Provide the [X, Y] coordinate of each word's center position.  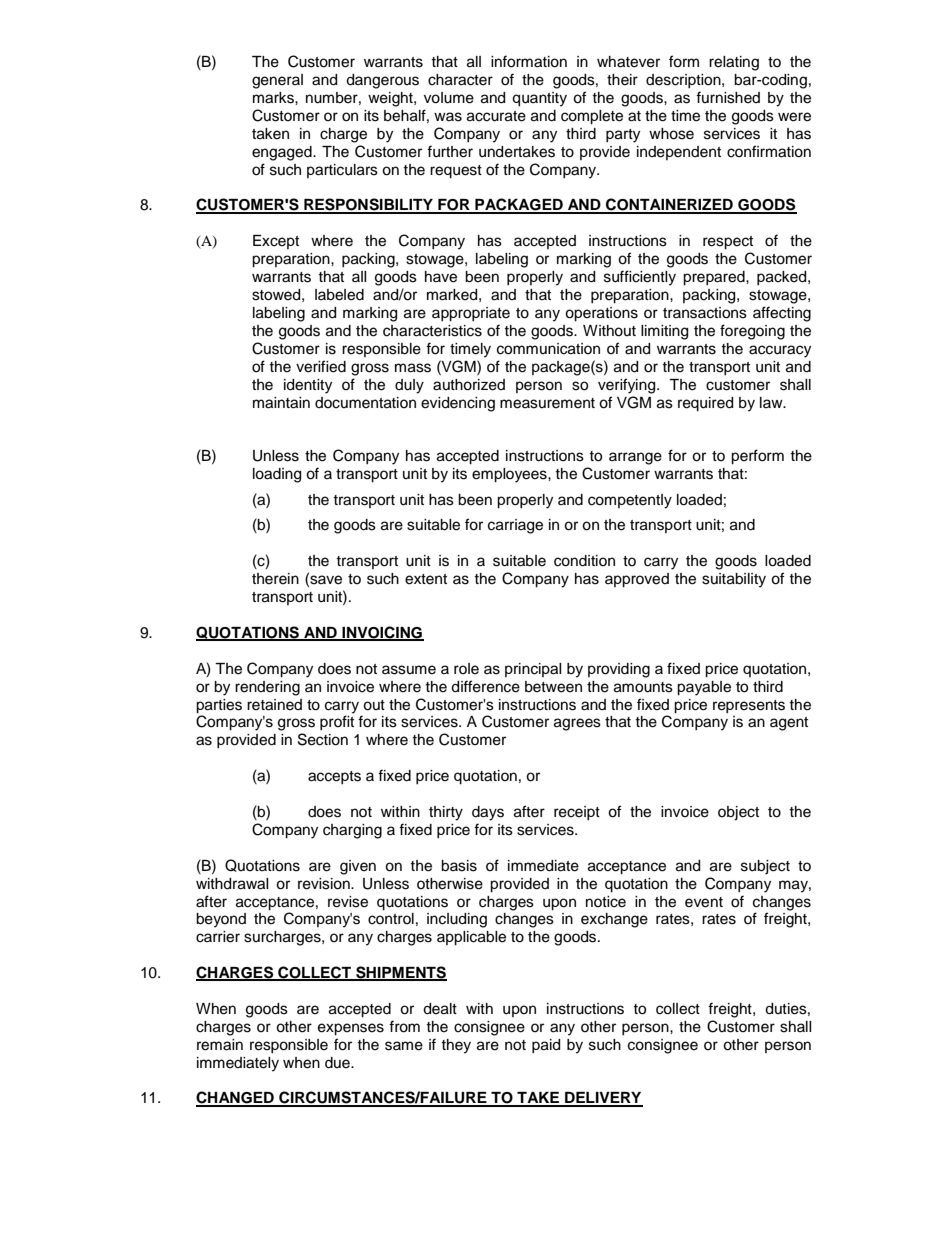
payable [704, 688]
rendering [267, 688]
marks [274, 98]
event [704, 902]
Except [276, 242]
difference [485, 686]
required [705, 404]
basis [459, 866]
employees [510, 475]
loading [277, 475]
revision [325, 884]
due [338, 1063]
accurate [496, 116]
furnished [728, 97]
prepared [715, 278]
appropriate [471, 314]
